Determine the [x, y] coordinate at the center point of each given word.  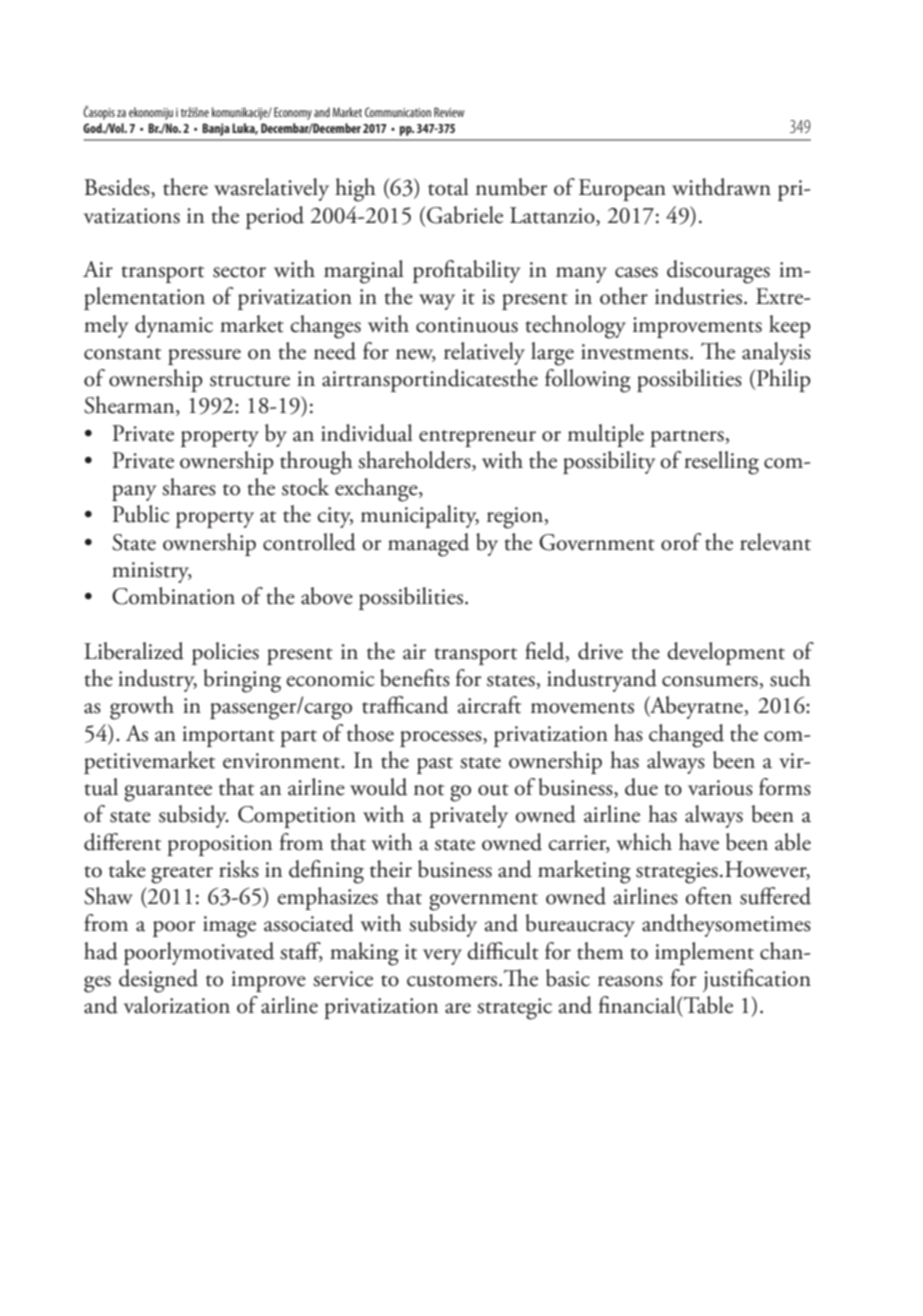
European [622, 190]
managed [428, 545]
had [101, 951]
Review [449, 112]
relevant [775, 542]
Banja [216, 129]
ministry [152, 572]
